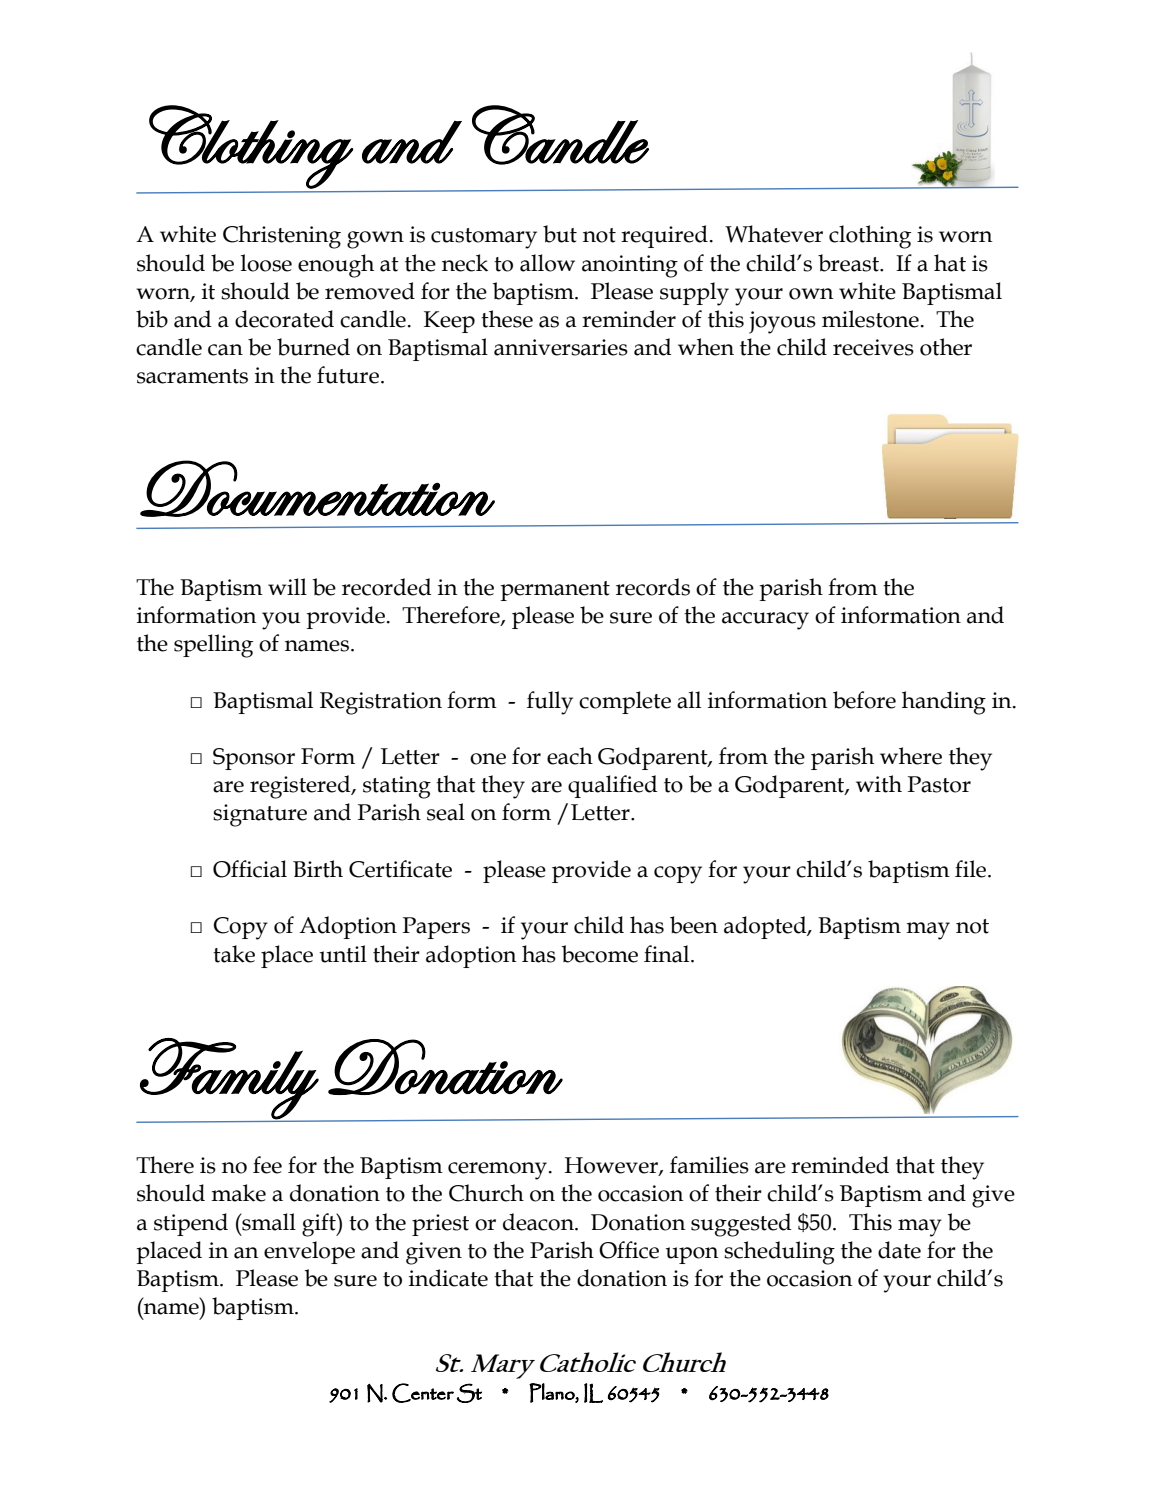 The width and height of the screenshot is (1159, 1499). Describe the element at coordinates (879, 784) in the screenshot. I see `with` at that location.
